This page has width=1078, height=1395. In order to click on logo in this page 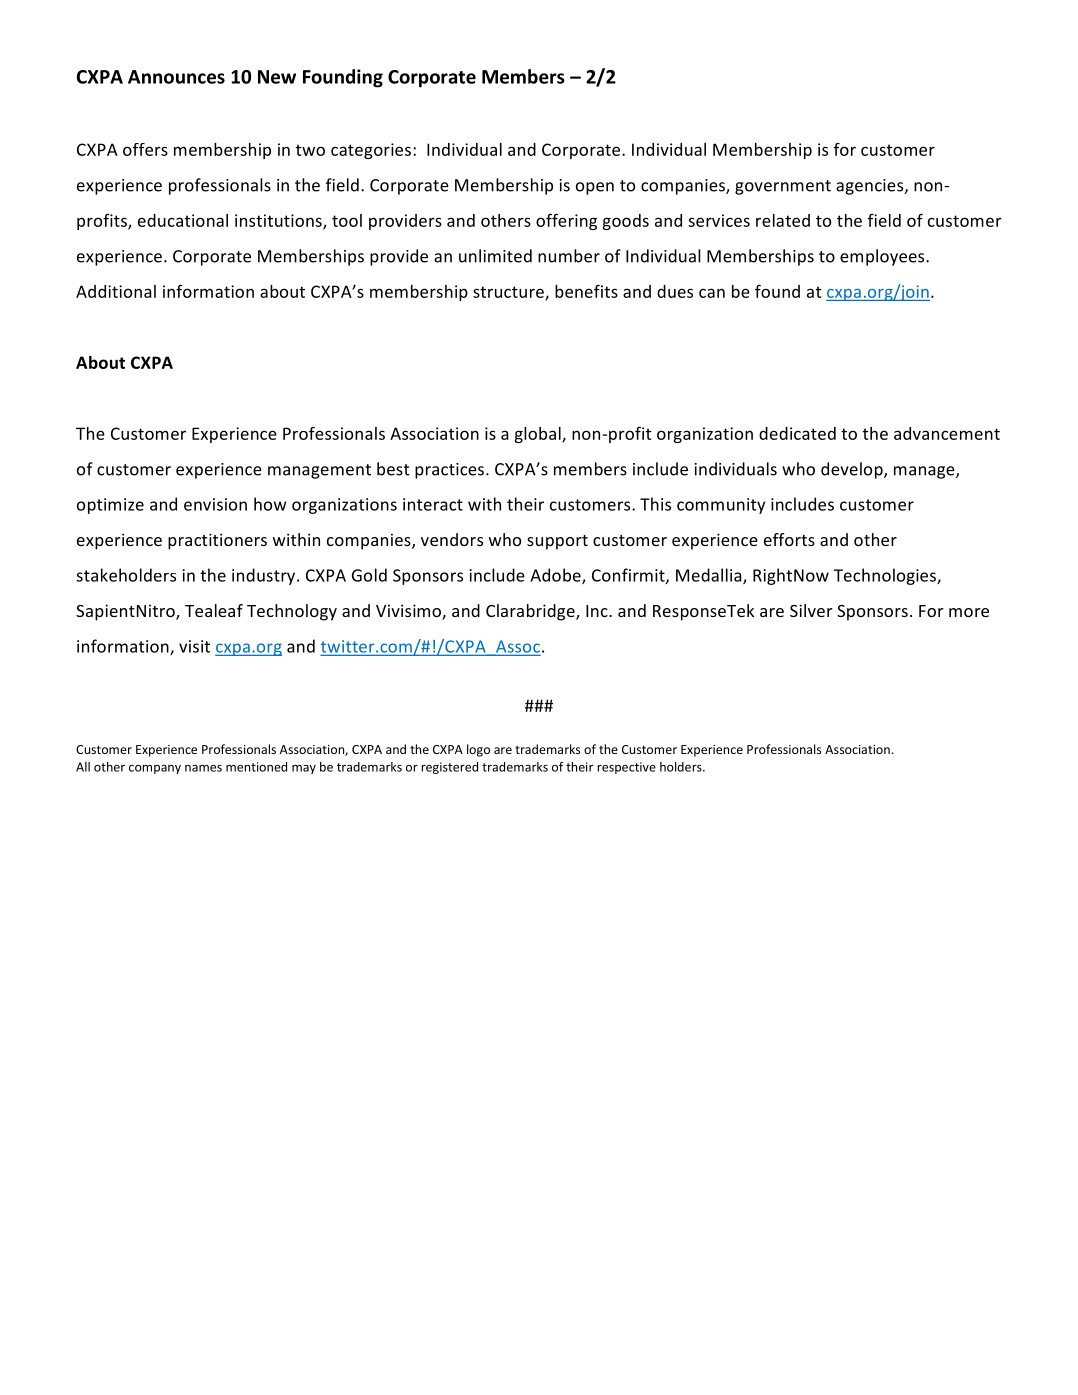, I will do `click(478, 750)`.
